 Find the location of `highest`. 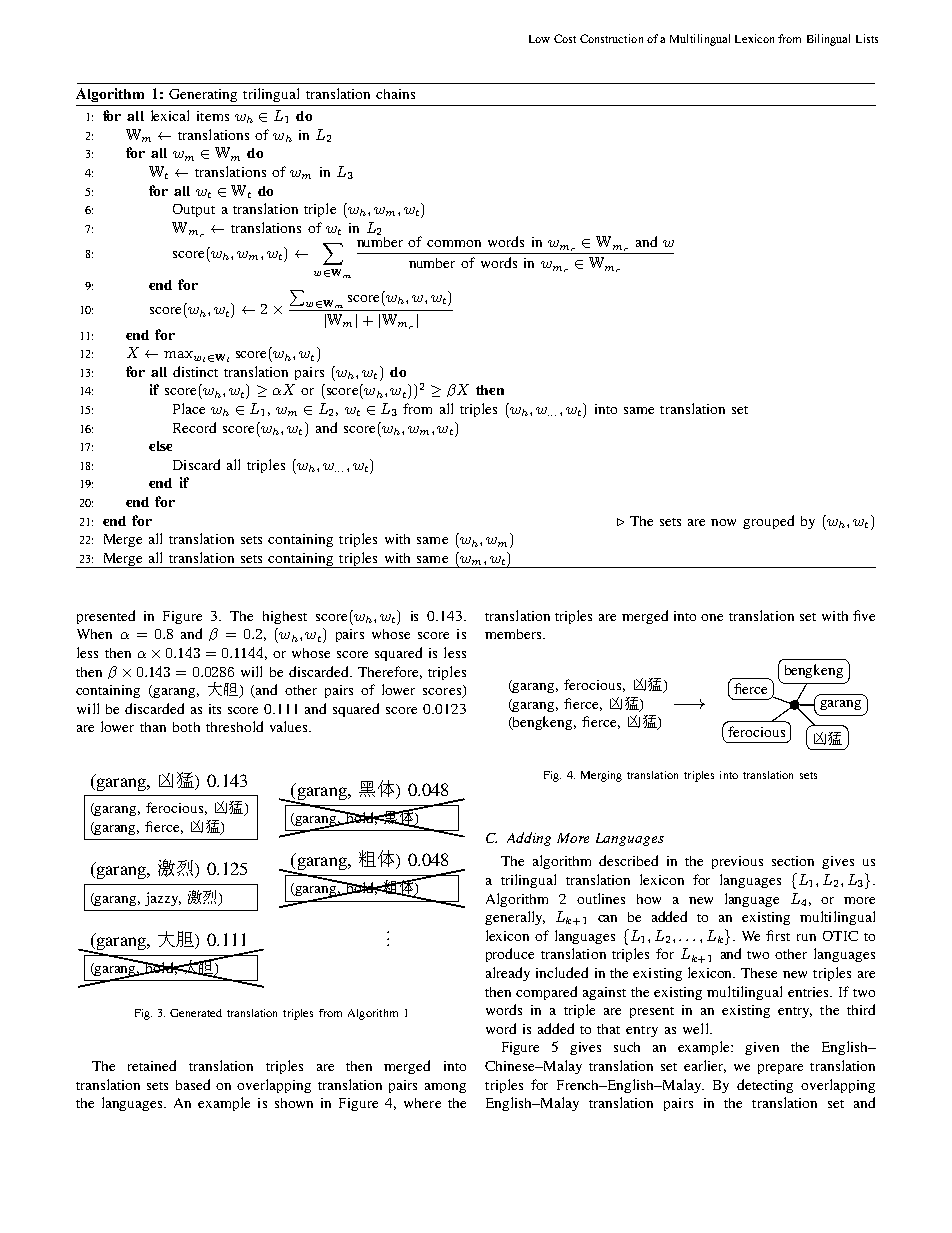

highest is located at coordinates (285, 617).
